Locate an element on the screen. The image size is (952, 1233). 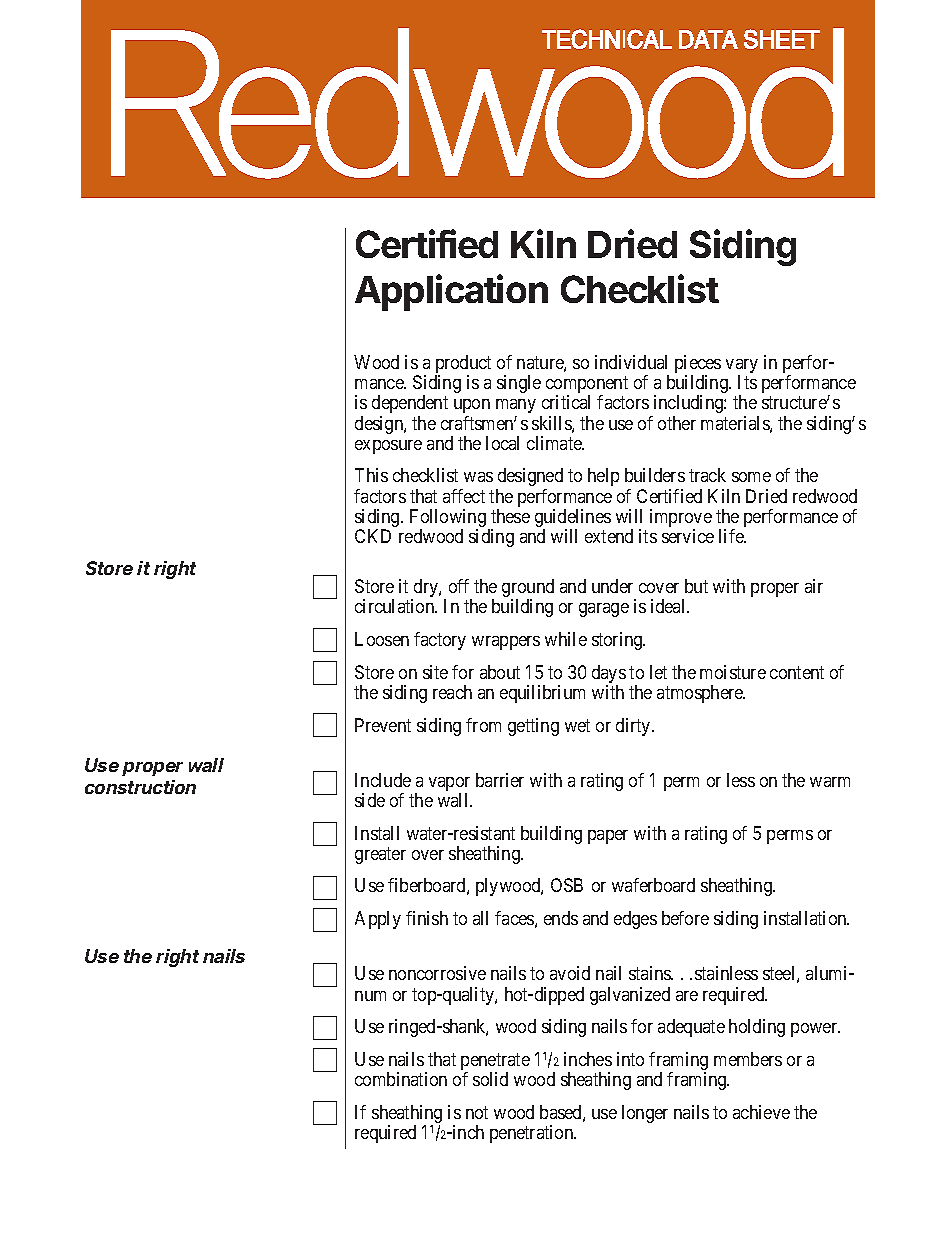
before is located at coordinates (685, 918).
